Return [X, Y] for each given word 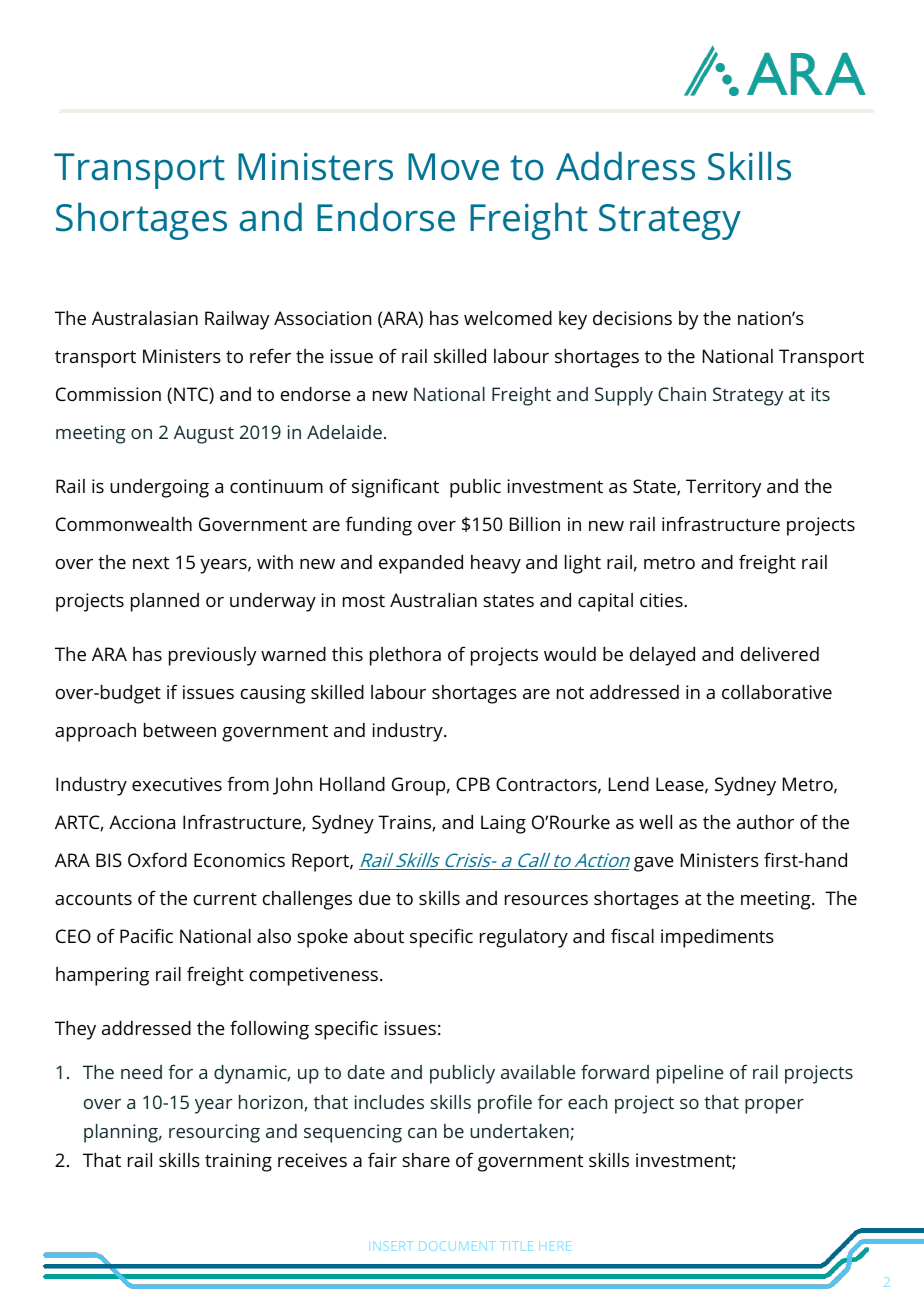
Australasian [145, 318]
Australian [433, 600]
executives [177, 784]
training [238, 1162]
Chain [682, 394]
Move [453, 167]
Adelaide [344, 432]
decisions [632, 318]
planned [165, 602]
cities [662, 600]
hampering [102, 976]
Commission [108, 394]
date [366, 1072]
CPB [473, 784]
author [765, 822]
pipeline [690, 1074]
